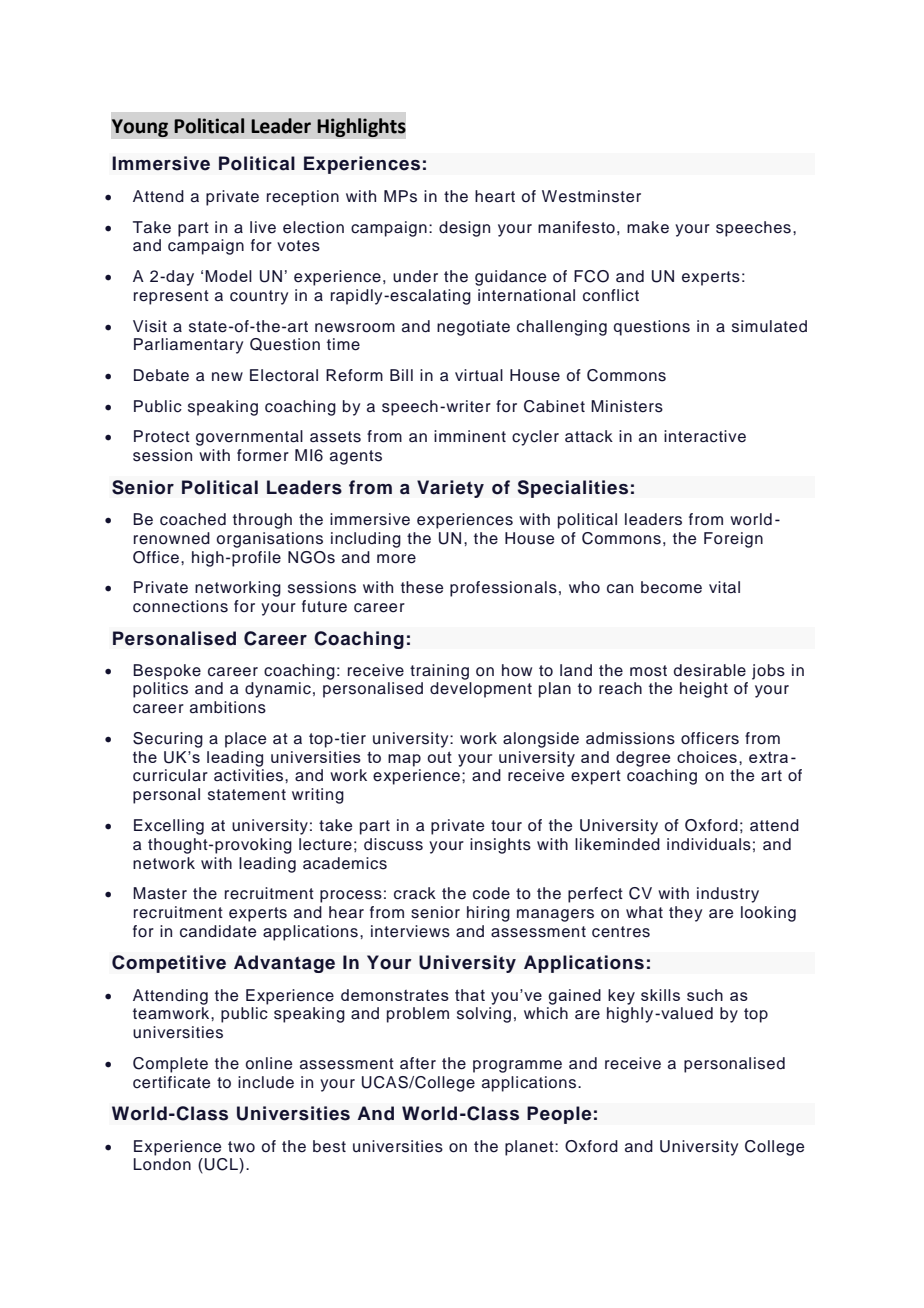  I want to click on simulated, so click(769, 326).
